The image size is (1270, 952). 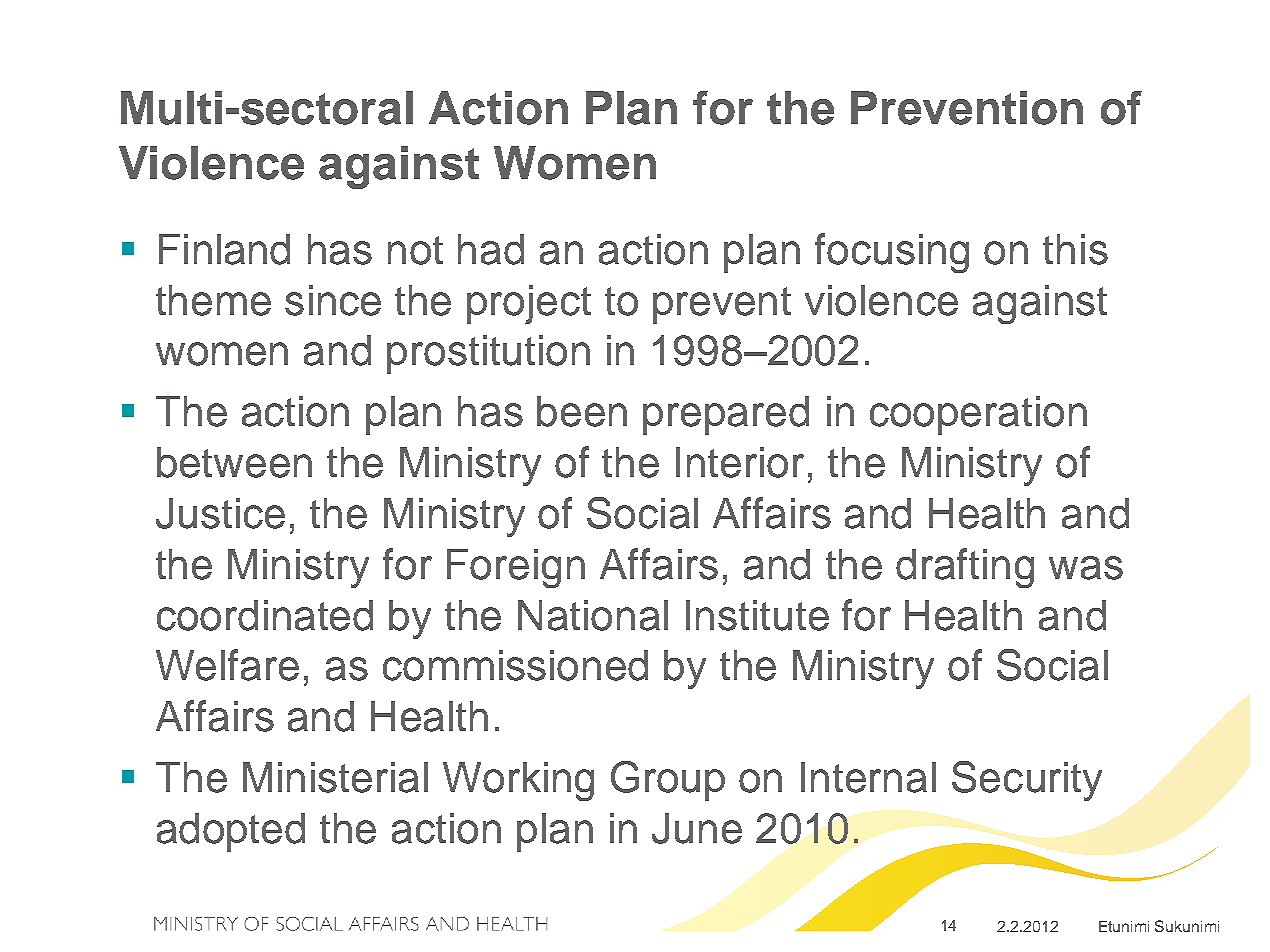 What do you see at coordinates (740, 462) in the page?
I see `Interior` at bounding box center [740, 462].
